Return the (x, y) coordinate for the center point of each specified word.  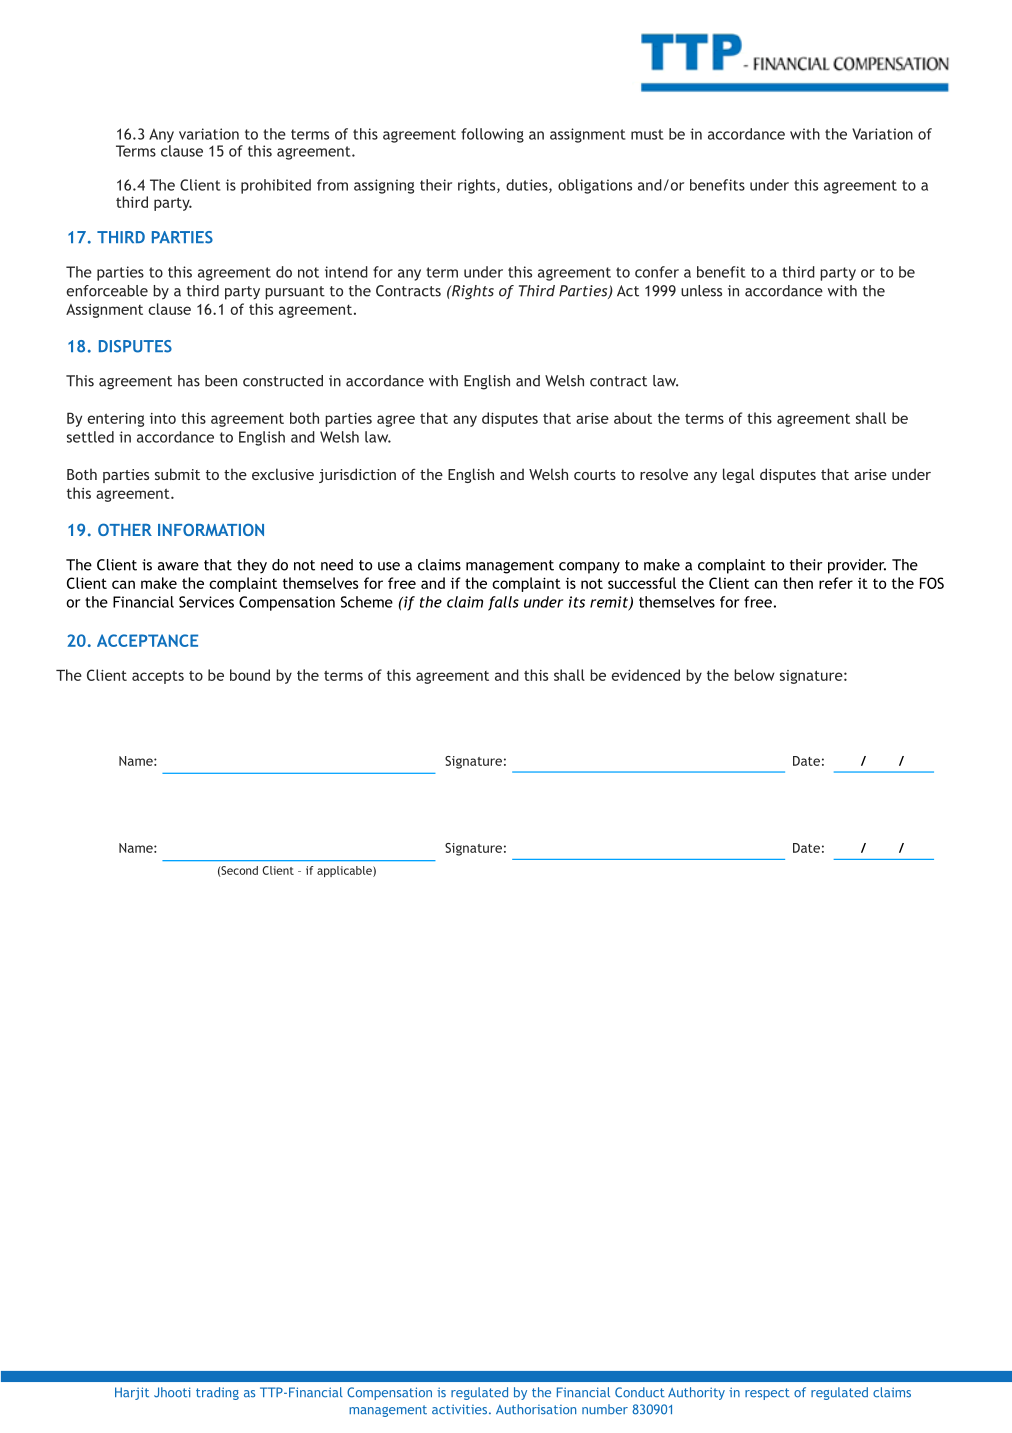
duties (528, 186)
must (647, 134)
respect (767, 1394)
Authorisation (536, 1409)
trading (217, 1393)
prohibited (276, 186)
